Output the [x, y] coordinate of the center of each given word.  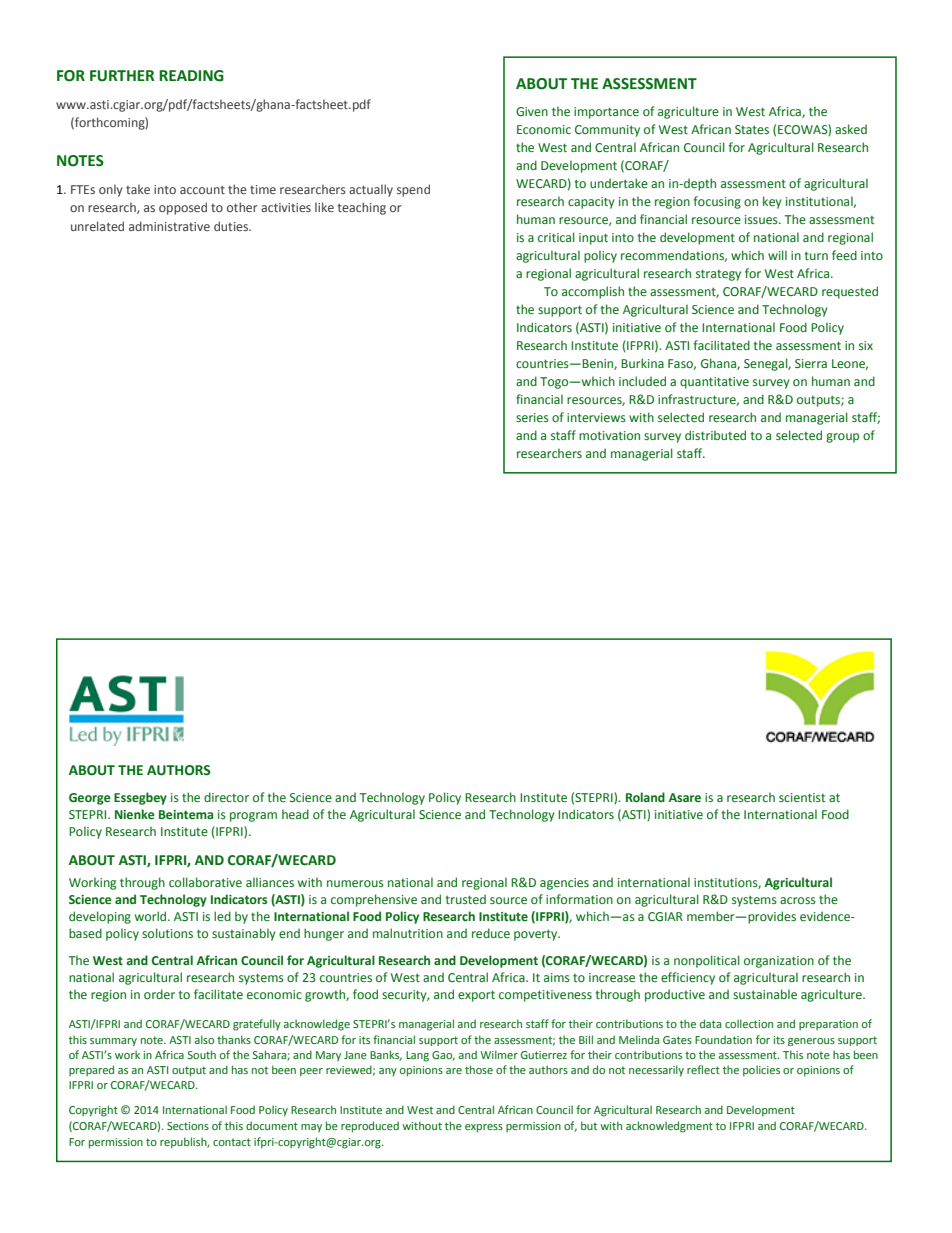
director [226, 797]
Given [532, 111]
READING [191, 76]
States [752, 129]
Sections [188, 1126]
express [484, 1128]
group [842, 438]
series [532, 417]
